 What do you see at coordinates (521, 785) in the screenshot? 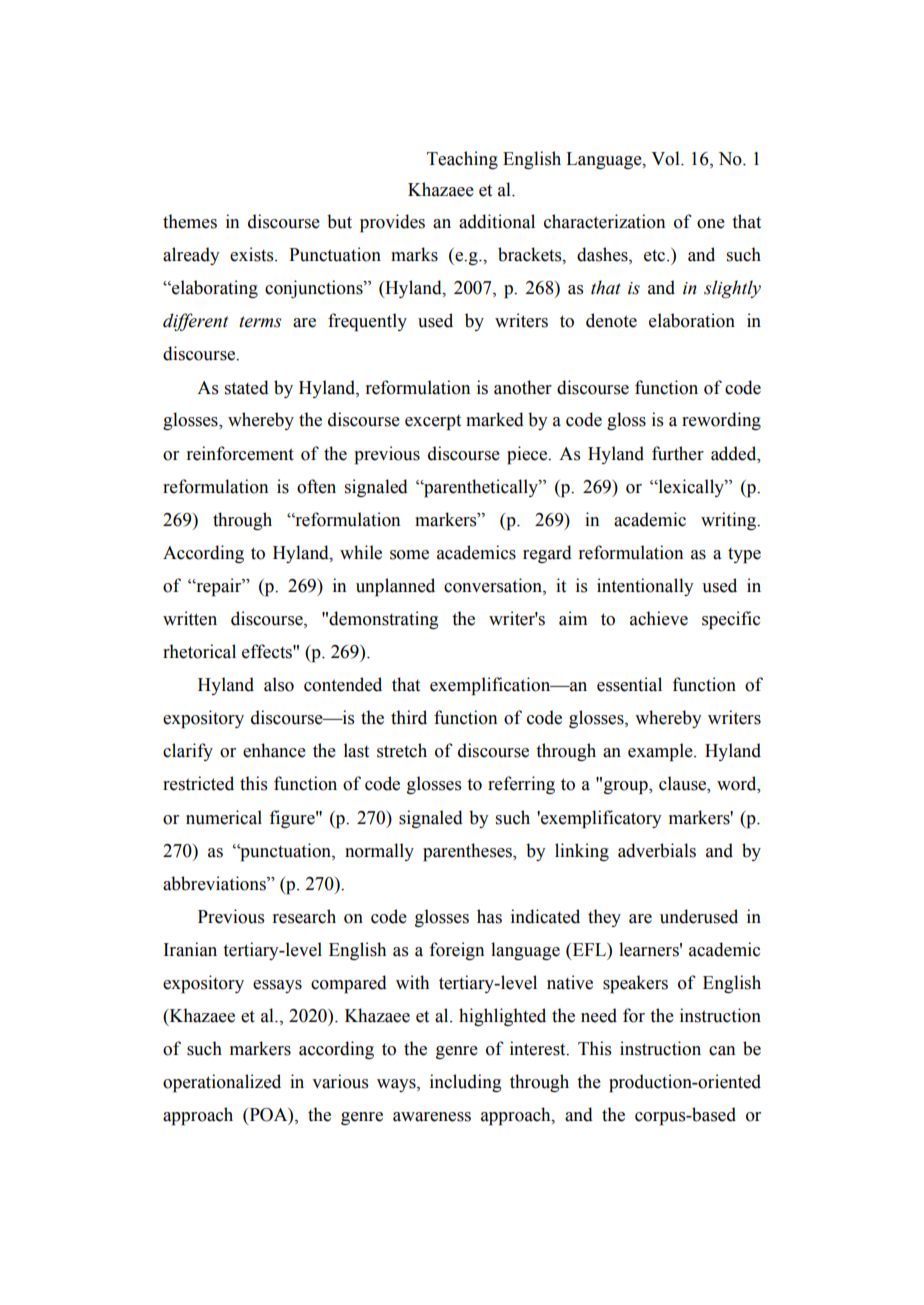
I see `referring` at bounding box center [521, 785].
